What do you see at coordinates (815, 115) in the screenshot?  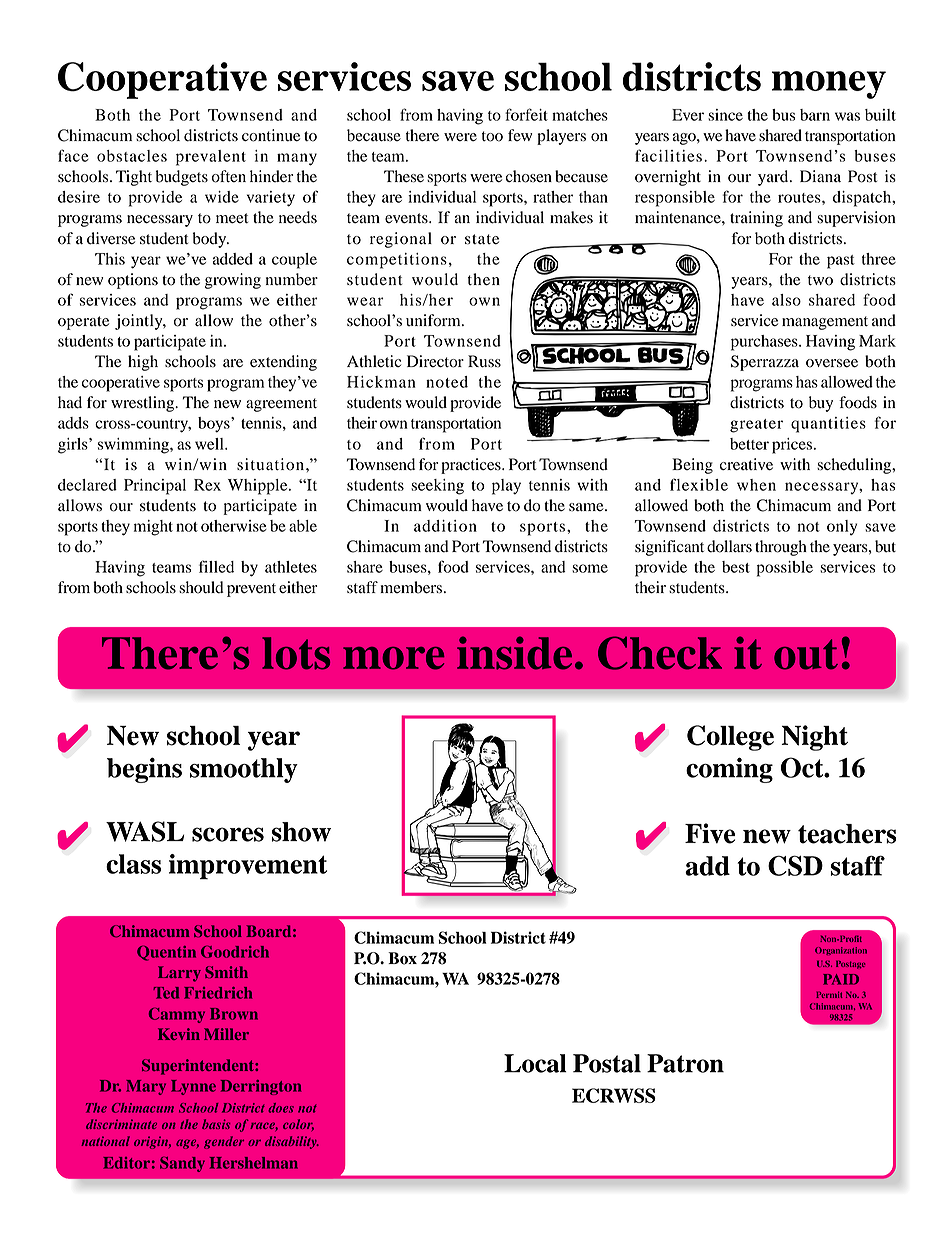 I see `barn` at bounding box center [815, 115].
